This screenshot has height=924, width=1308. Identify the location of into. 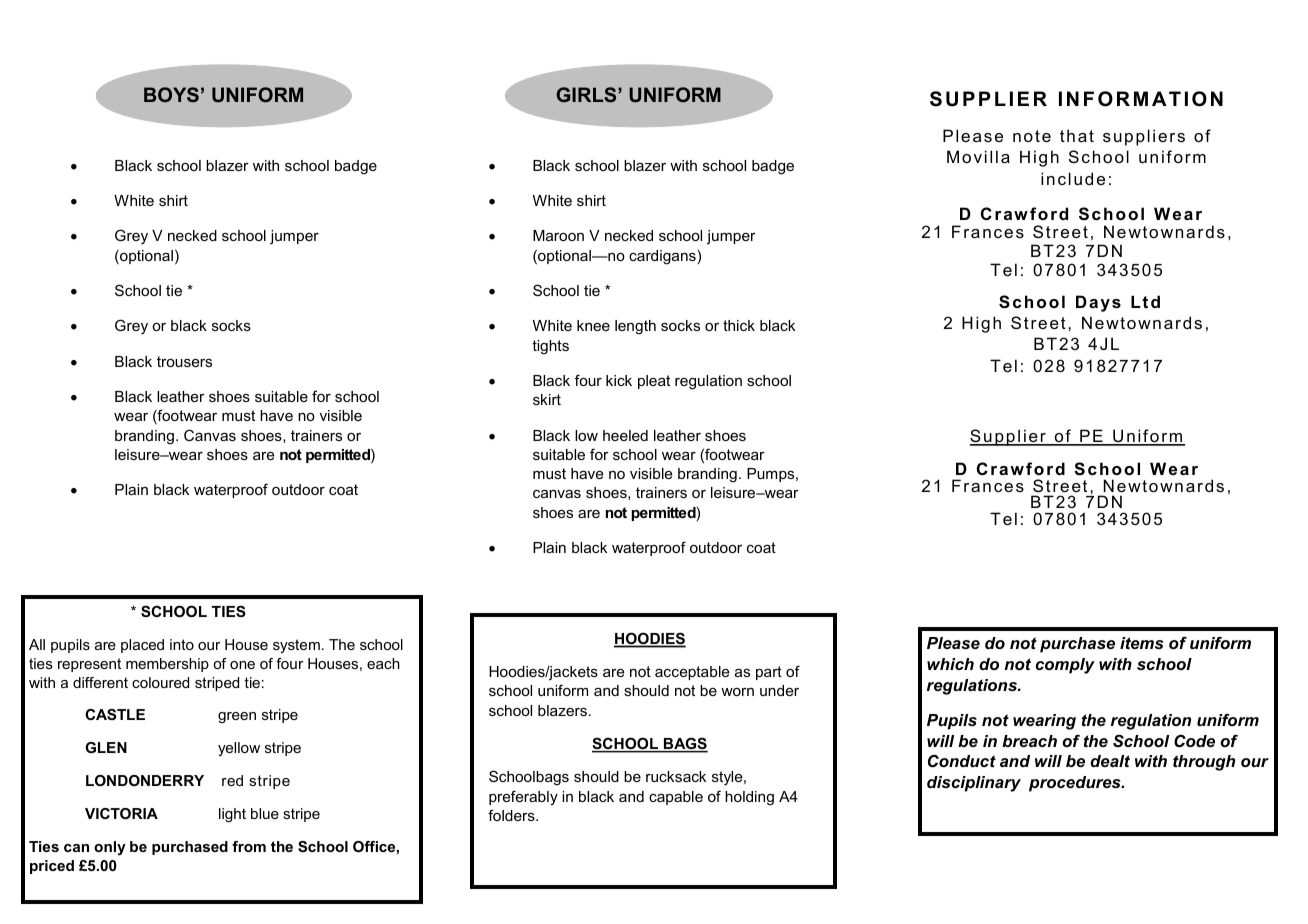
(182, 644).
